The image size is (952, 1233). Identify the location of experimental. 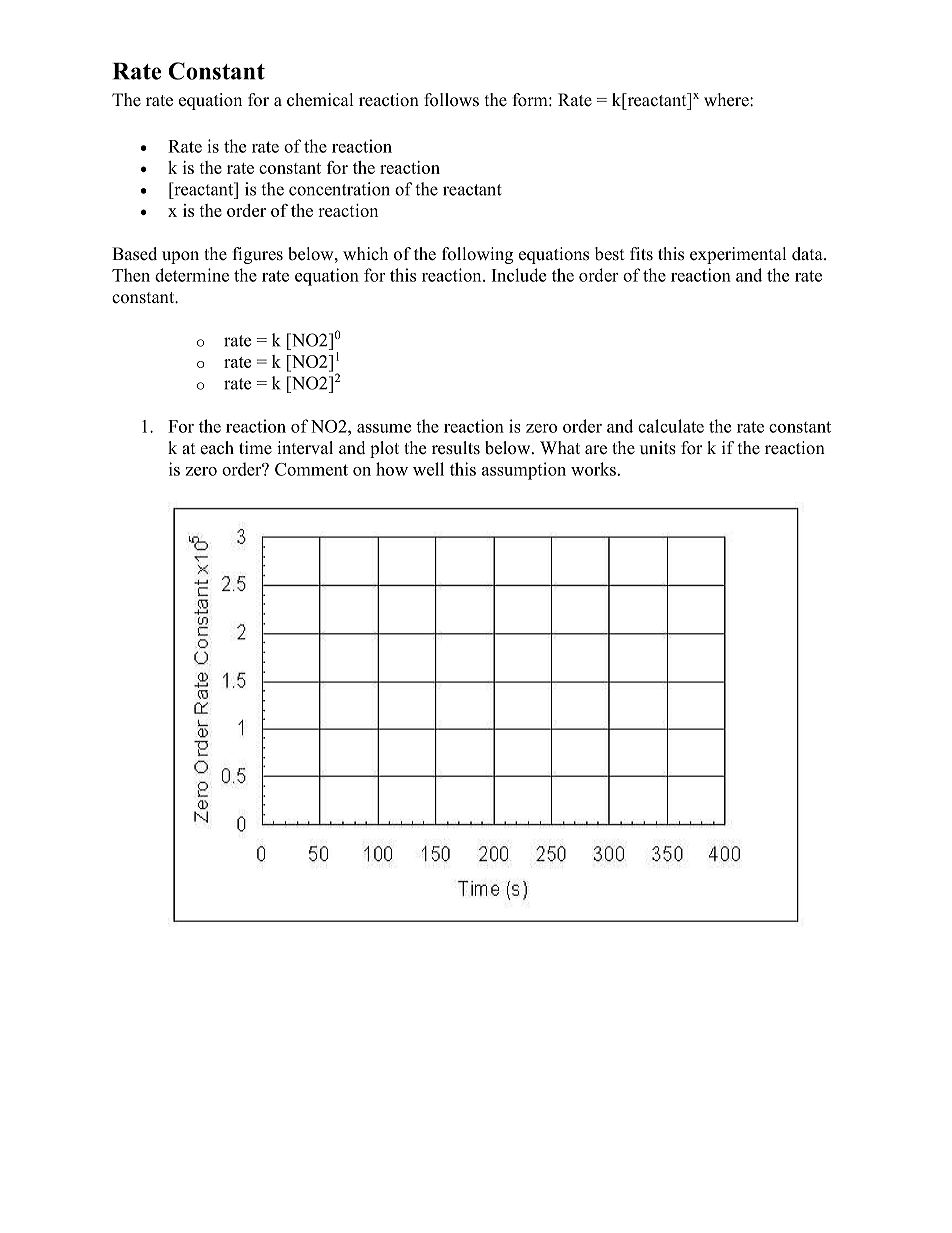
(738, 255).
